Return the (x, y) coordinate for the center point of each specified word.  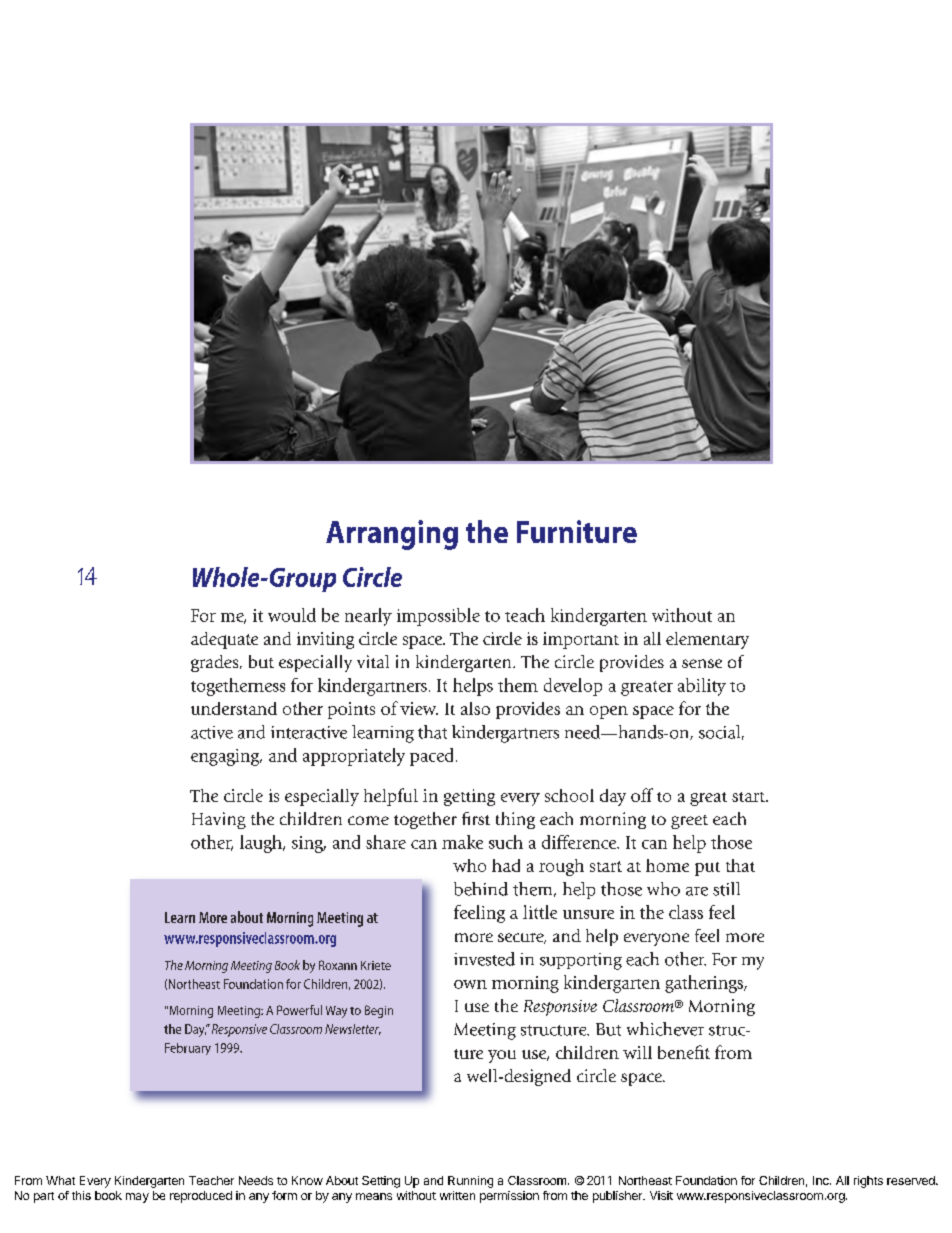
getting (469, 797)
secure (522, 938)
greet (689, 822)
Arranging (392, 535)
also (475, 708)
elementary (707, 640)
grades (216, 663)
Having (219, 820)
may (137, 1198)
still (726, 889)
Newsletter (353, 1029)
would (292, 615)
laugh (262, 844)
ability (702, 687)
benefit (684, 1052)
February (188, 1049)
